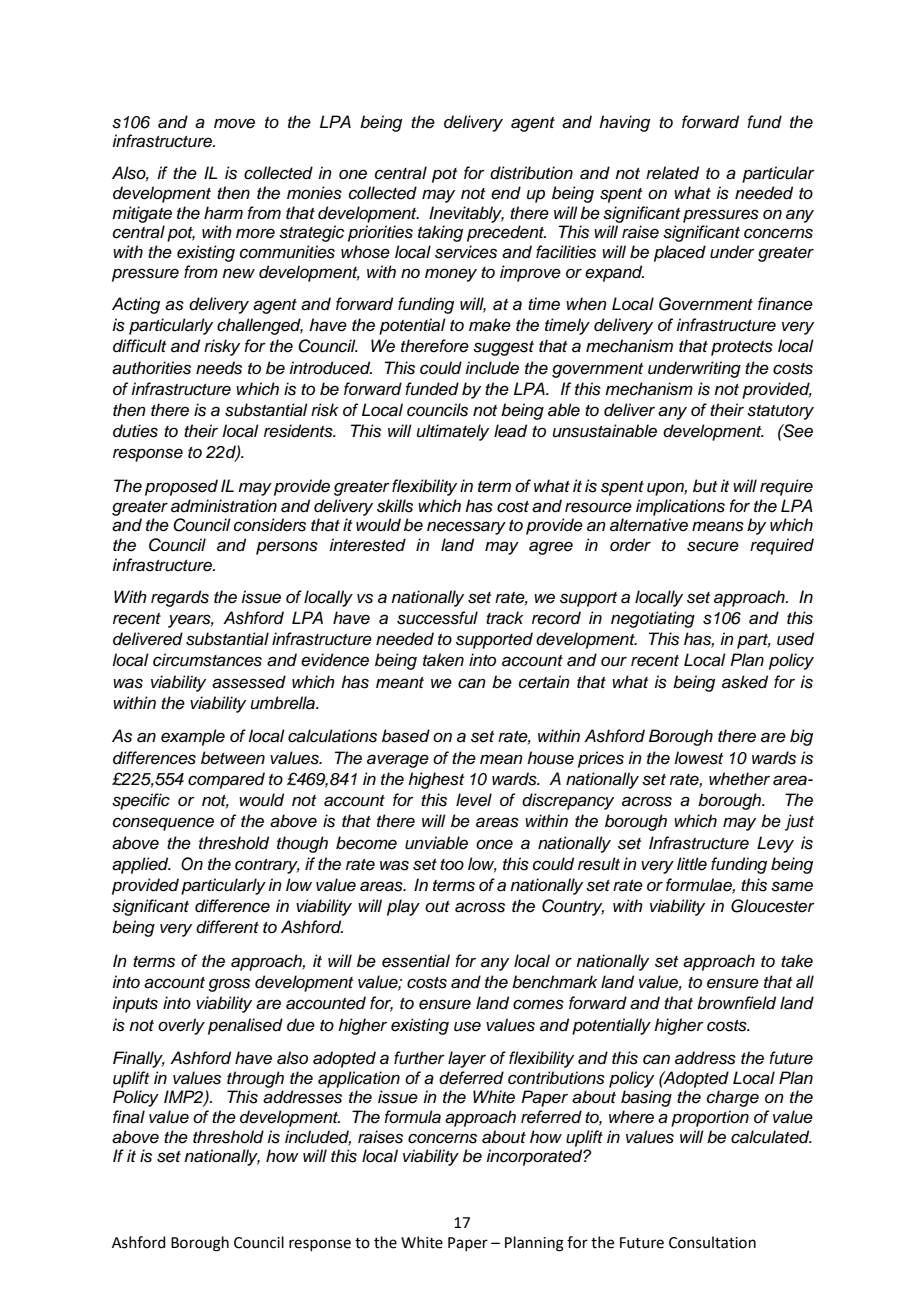 Image resolution: width=924 pixels, height=1308 pixels. I want to click on Gloucester, so click(773, 906).
